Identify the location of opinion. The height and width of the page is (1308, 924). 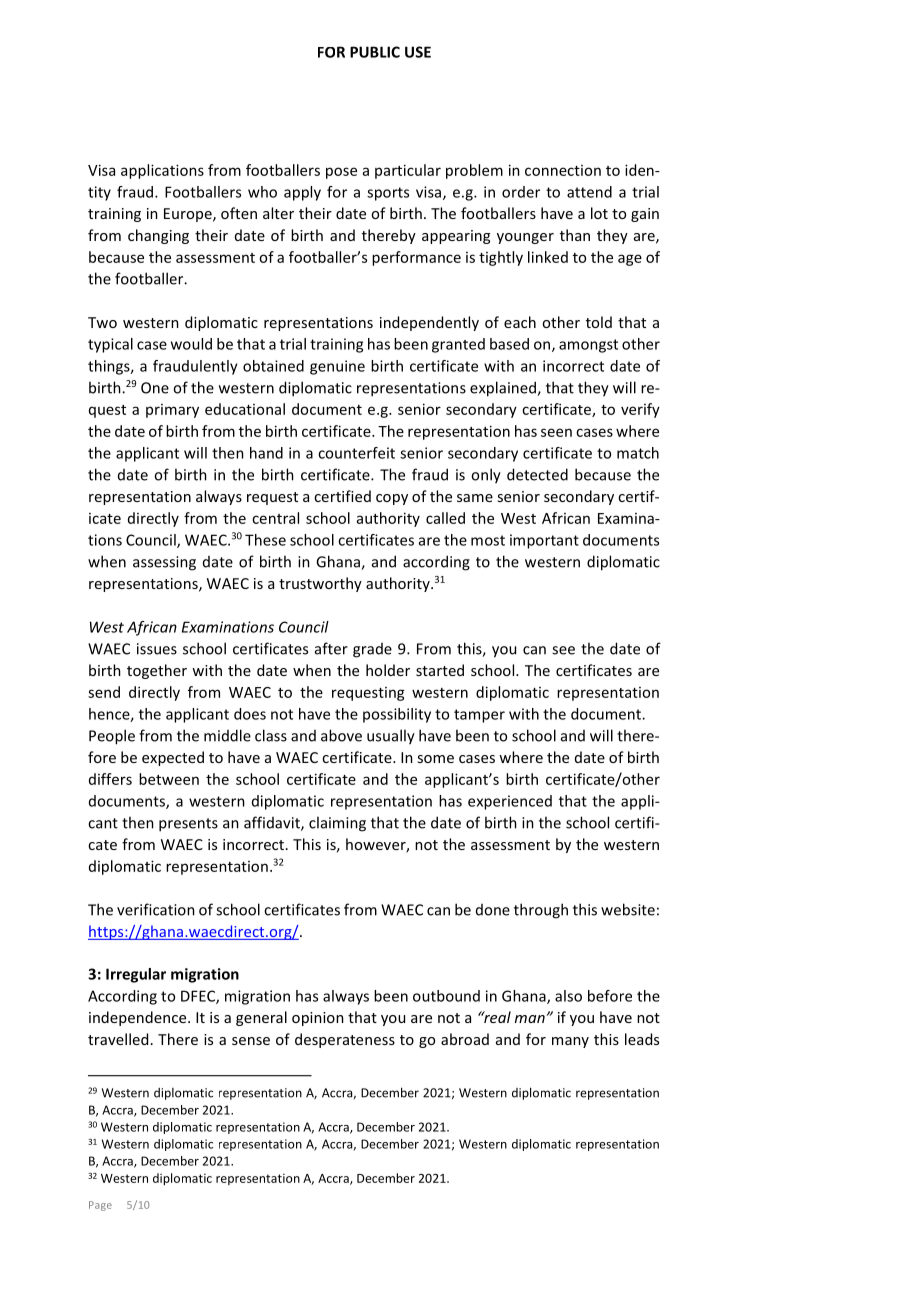
(318, 1019).
